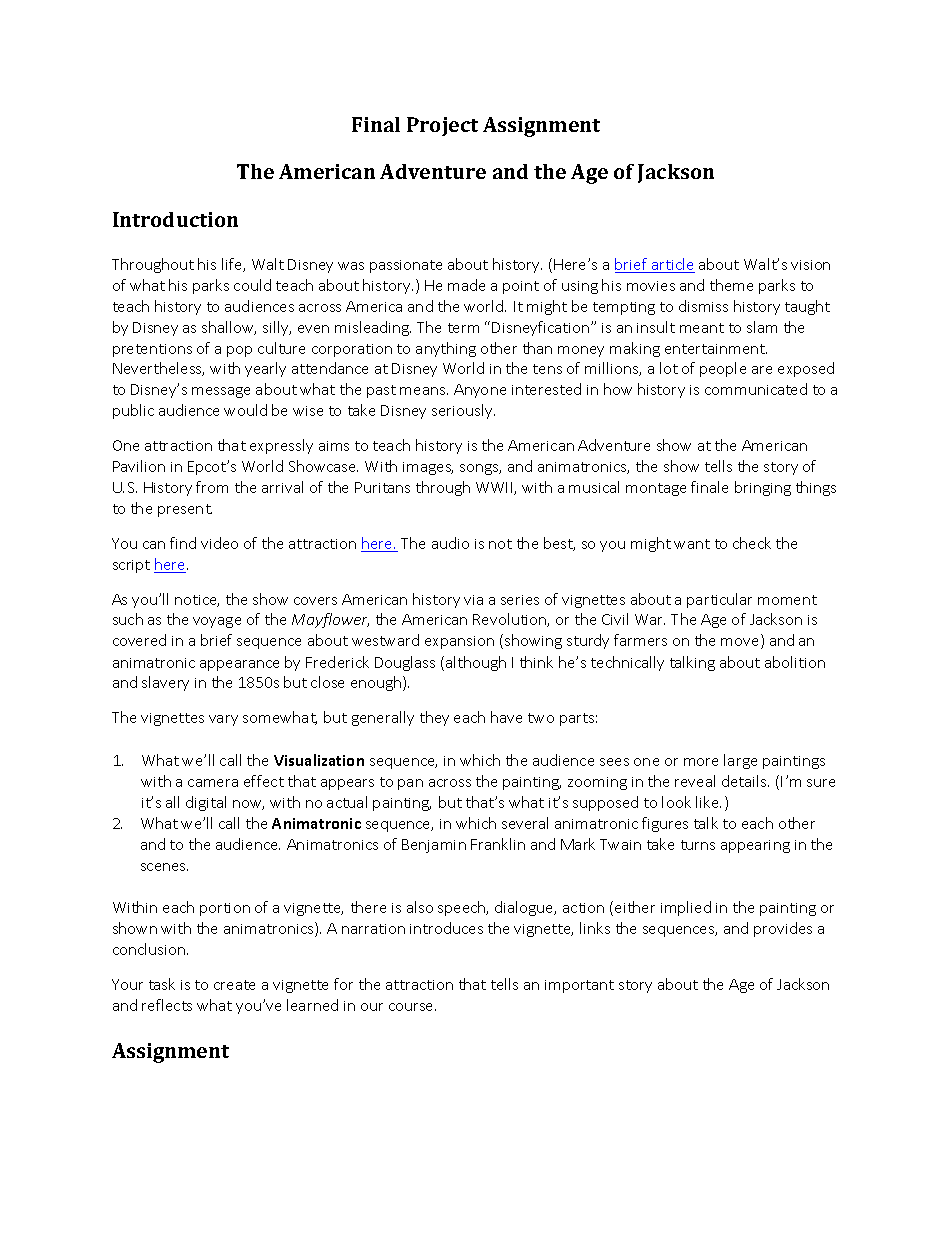 Image resolution: width=952 pixels, height=1233 pixels. I want to click on would, so click(245, 410).
